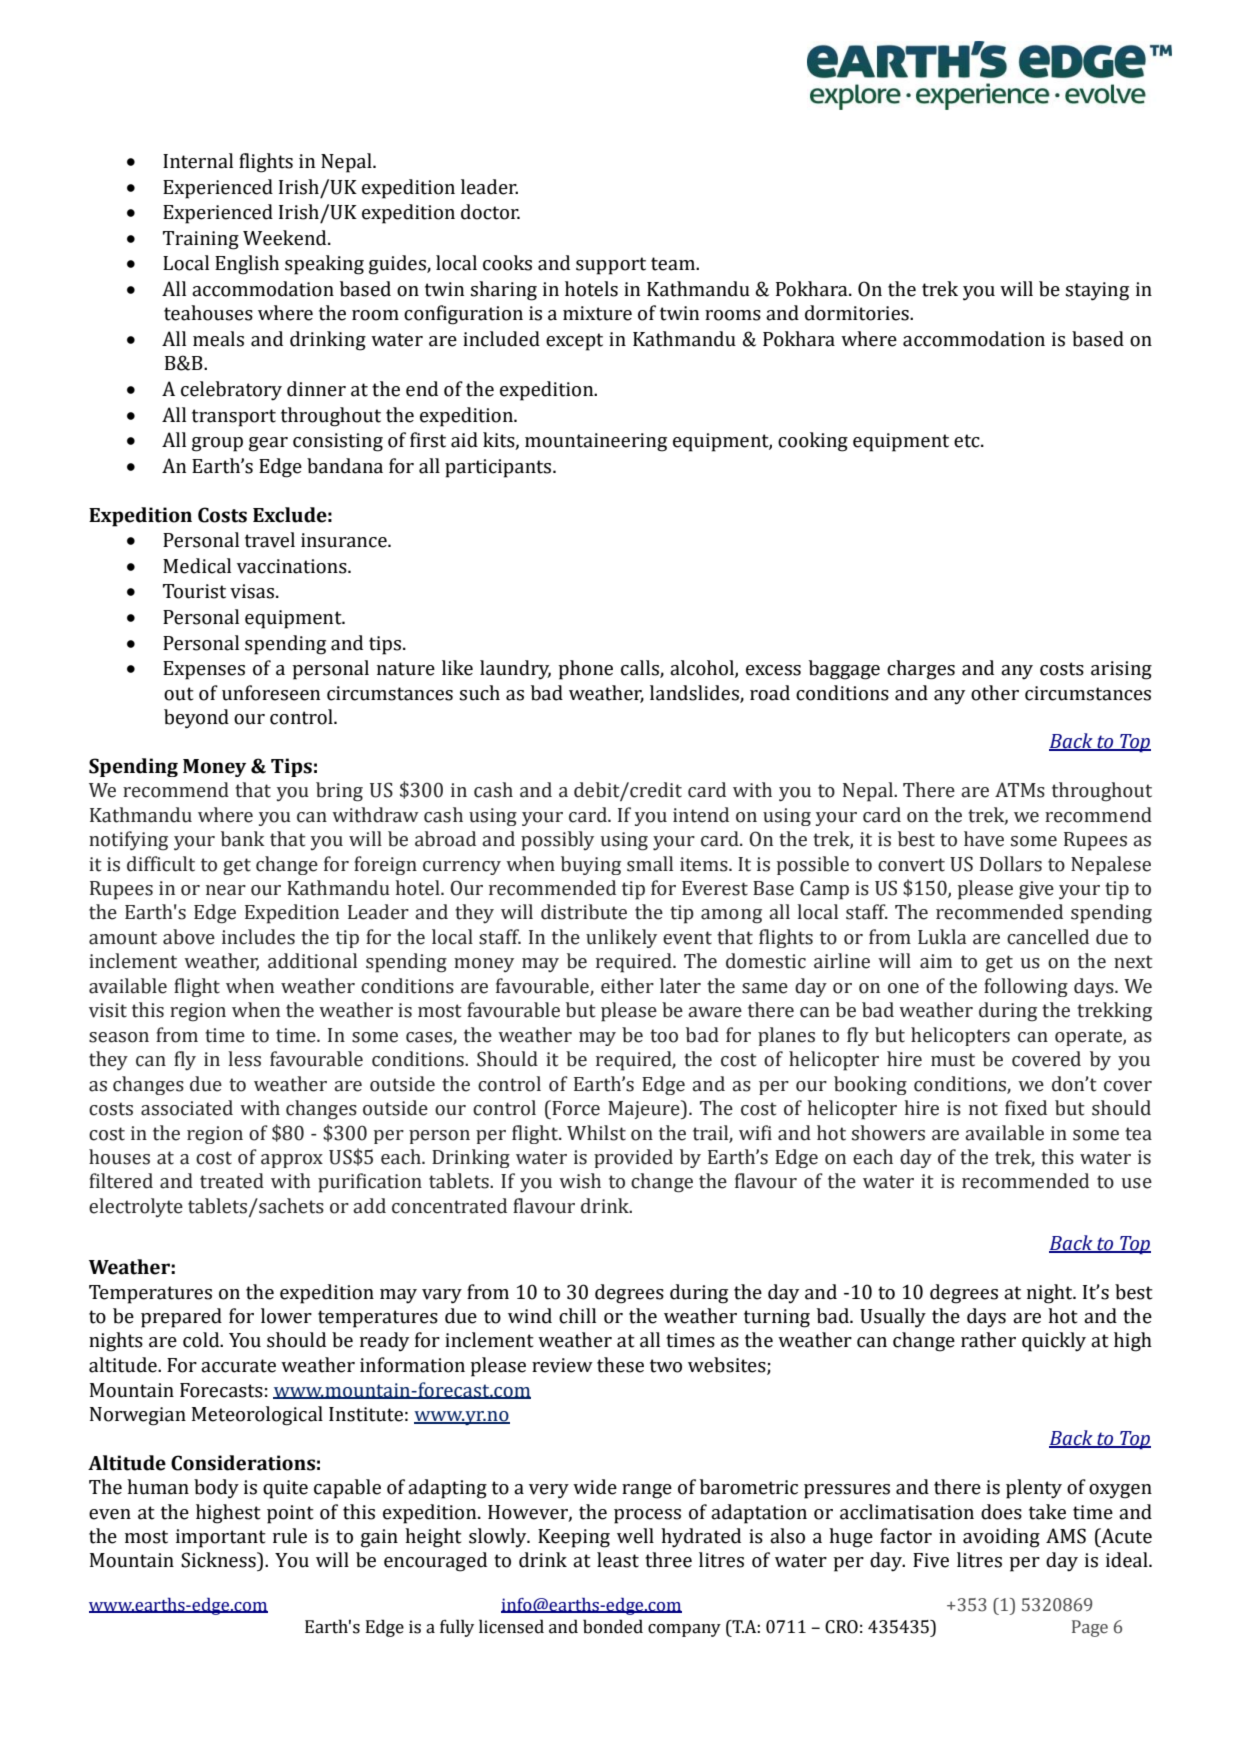 The width and height of the image is (1241, 1755). What do you see at coordinates (584, 912) in the image?
I see `distribute` at bounding box center [584, 912].
